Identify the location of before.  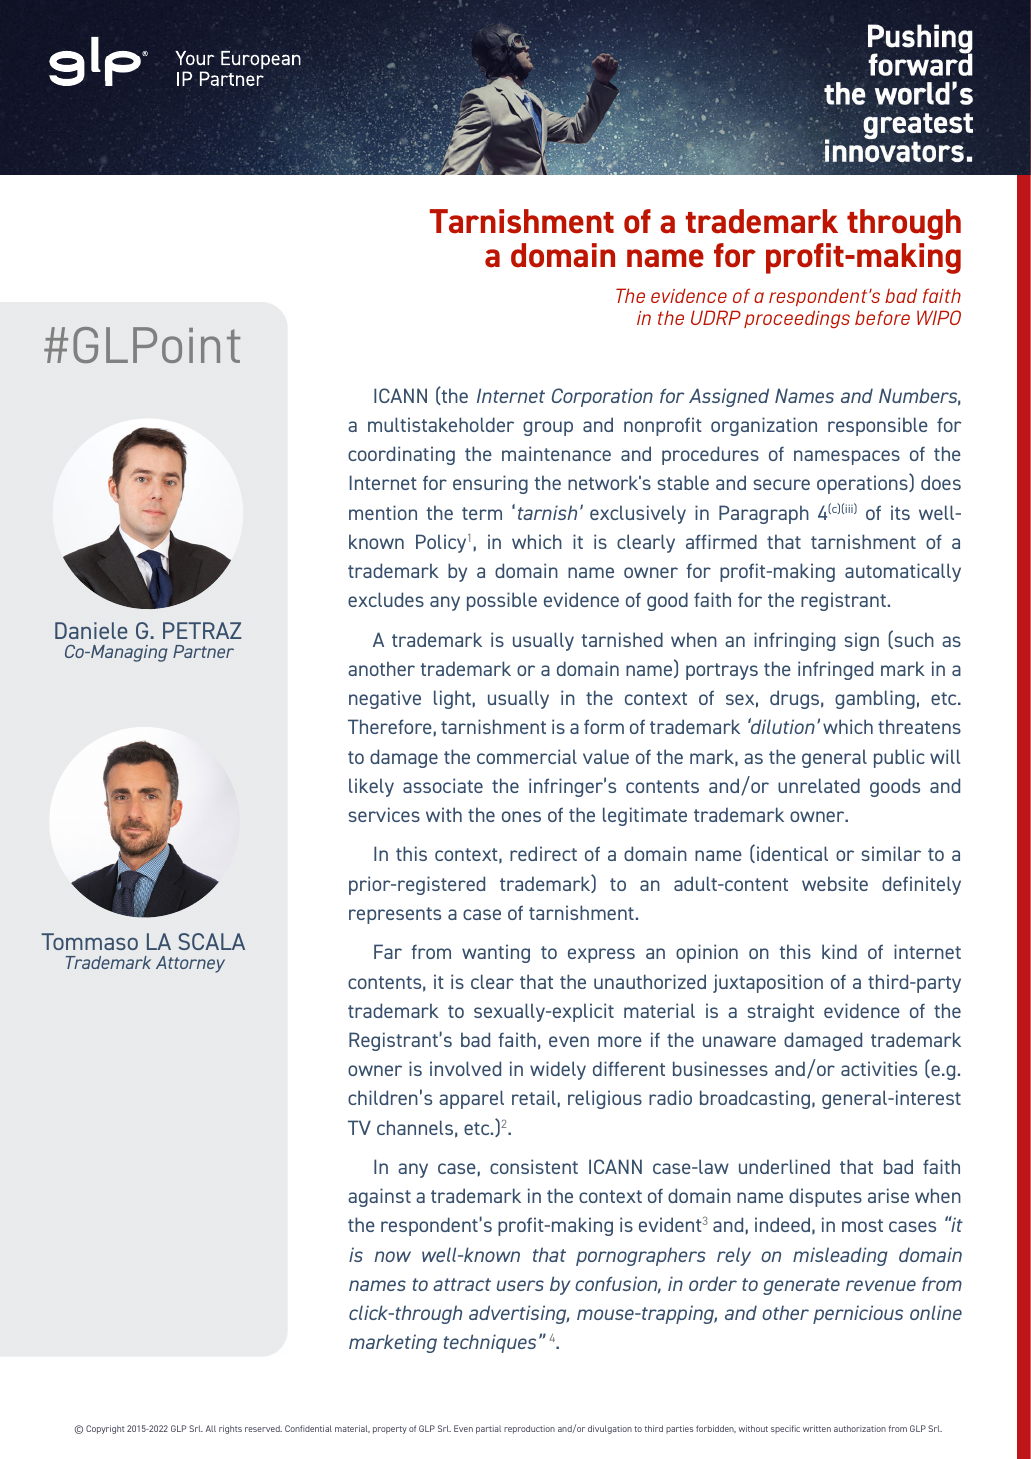
(882, 317).
